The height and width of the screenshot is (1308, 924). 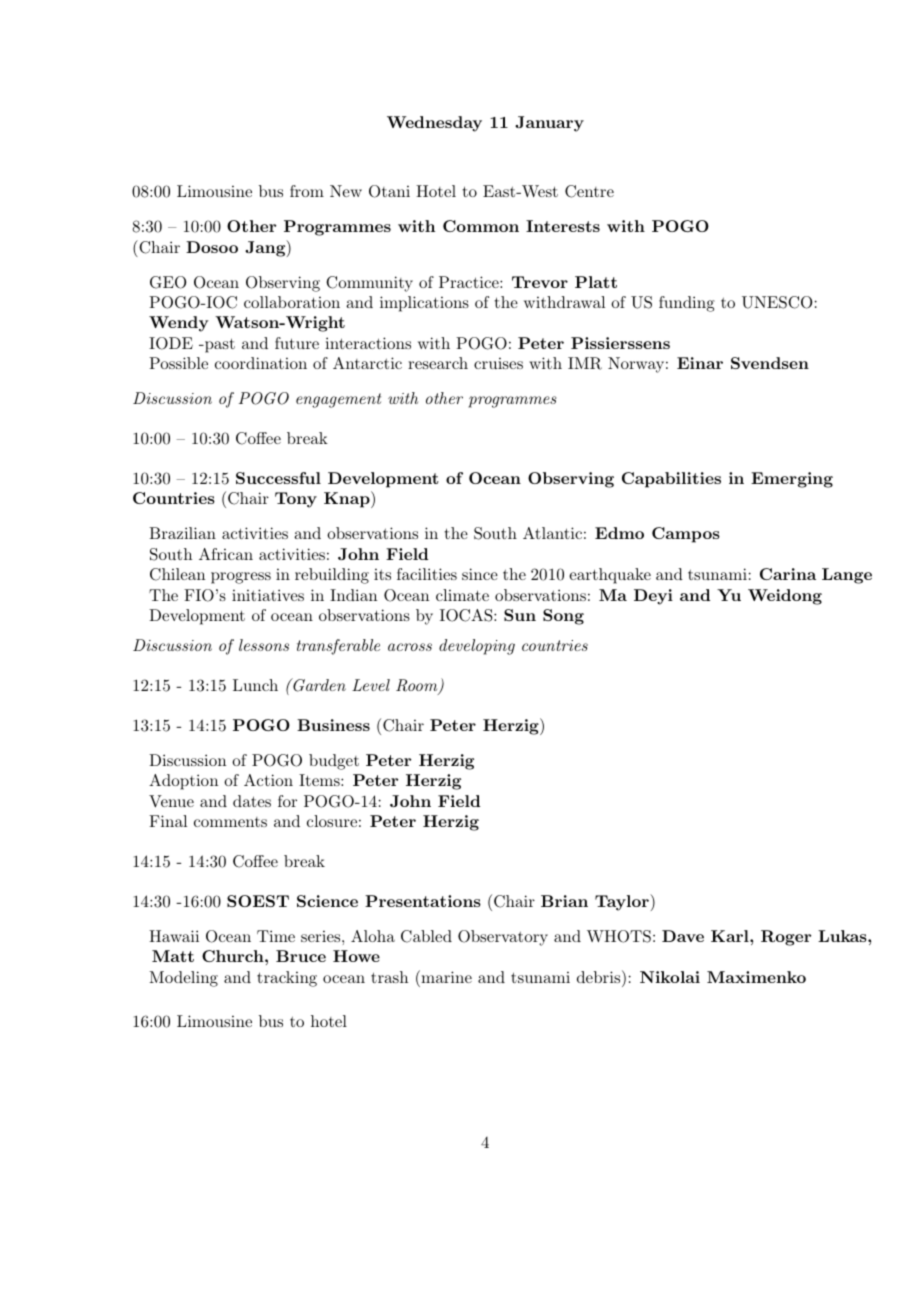 What do you see at coordinates (480, 574) in the screenshot?
I see `since` at bounding box center [480, 574].
